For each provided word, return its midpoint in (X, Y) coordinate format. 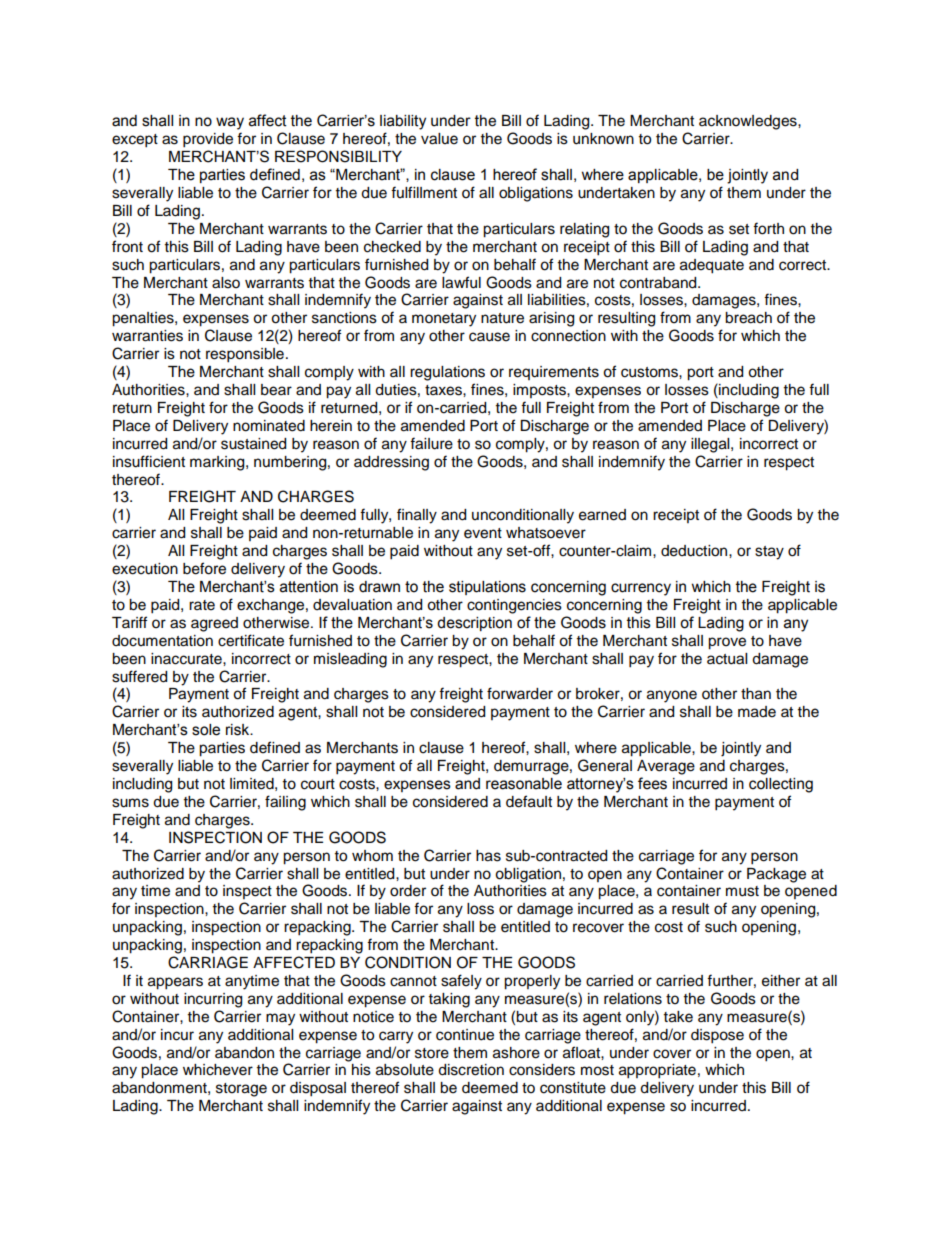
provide (208, 140)
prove (727, 643)
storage (241, 1090)
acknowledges (749, 122)
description (474, 624)
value (439, 139)
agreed (214, 624)
